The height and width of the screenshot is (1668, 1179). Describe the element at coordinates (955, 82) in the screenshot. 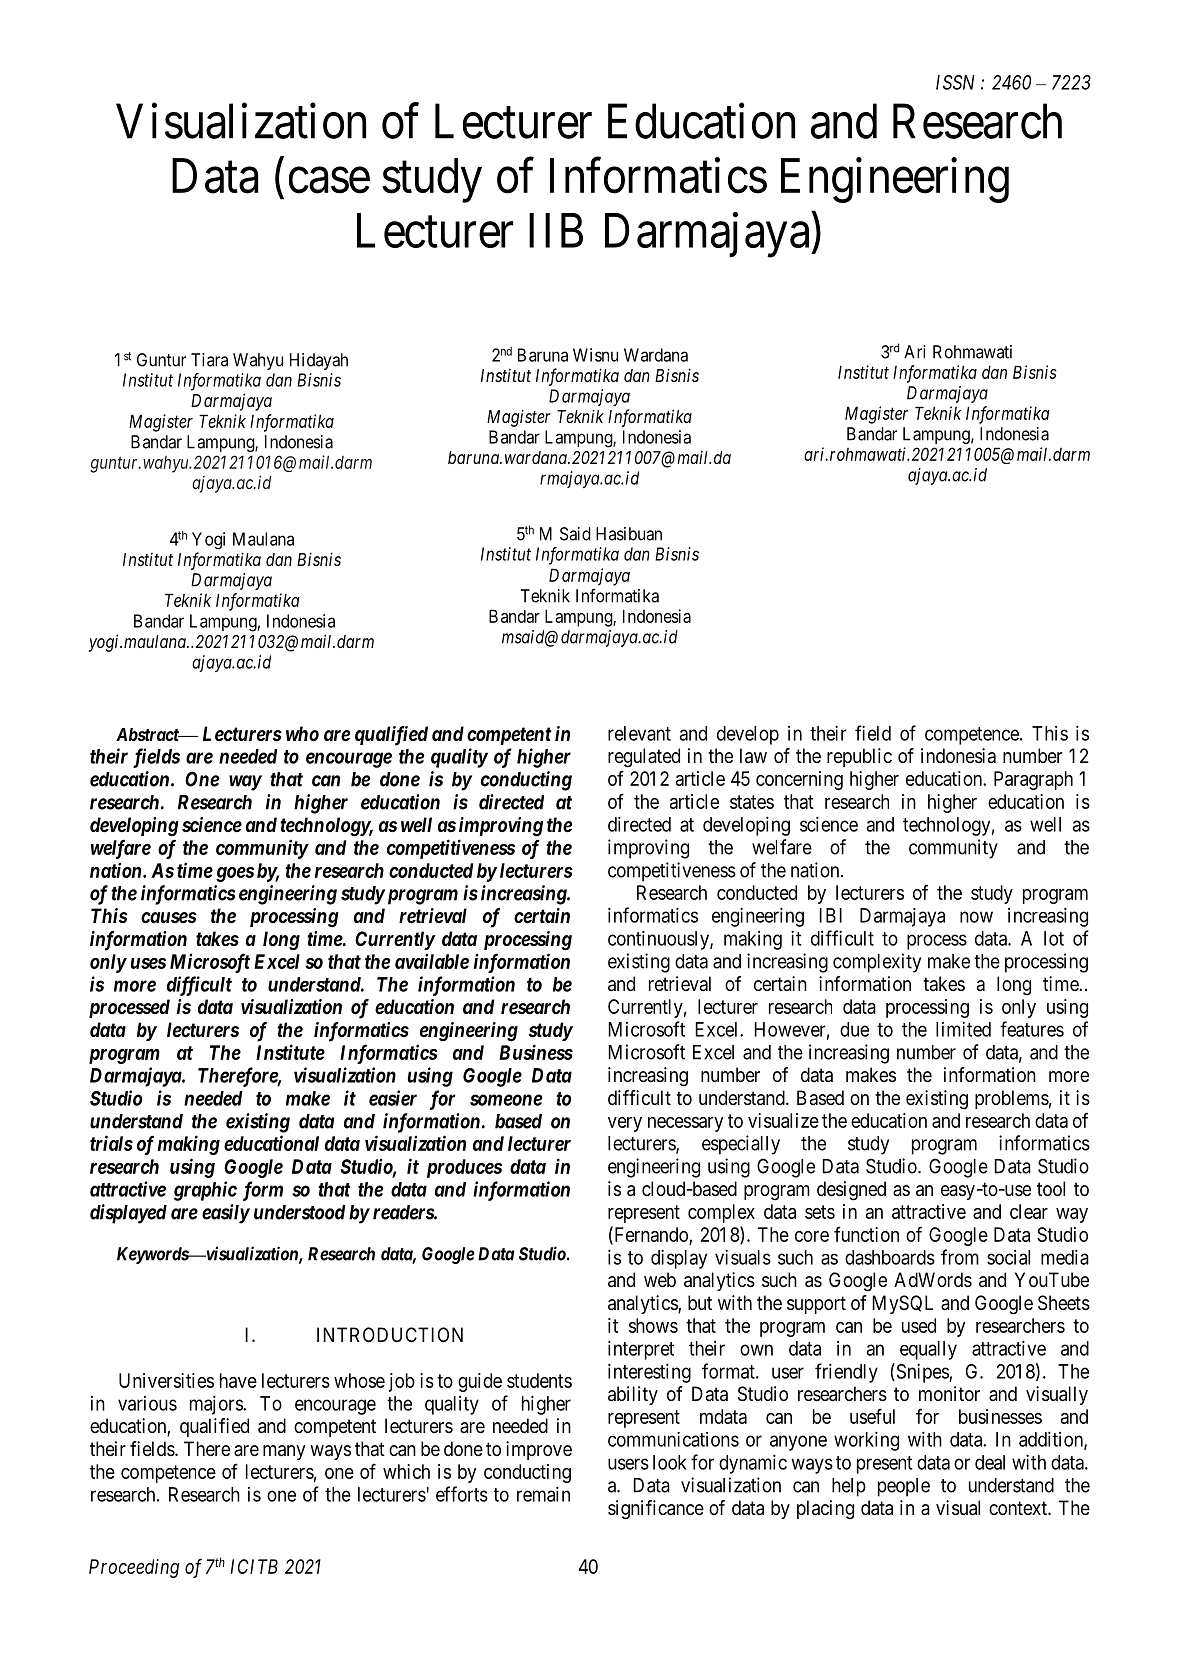

I see `ISSN` at that location.
